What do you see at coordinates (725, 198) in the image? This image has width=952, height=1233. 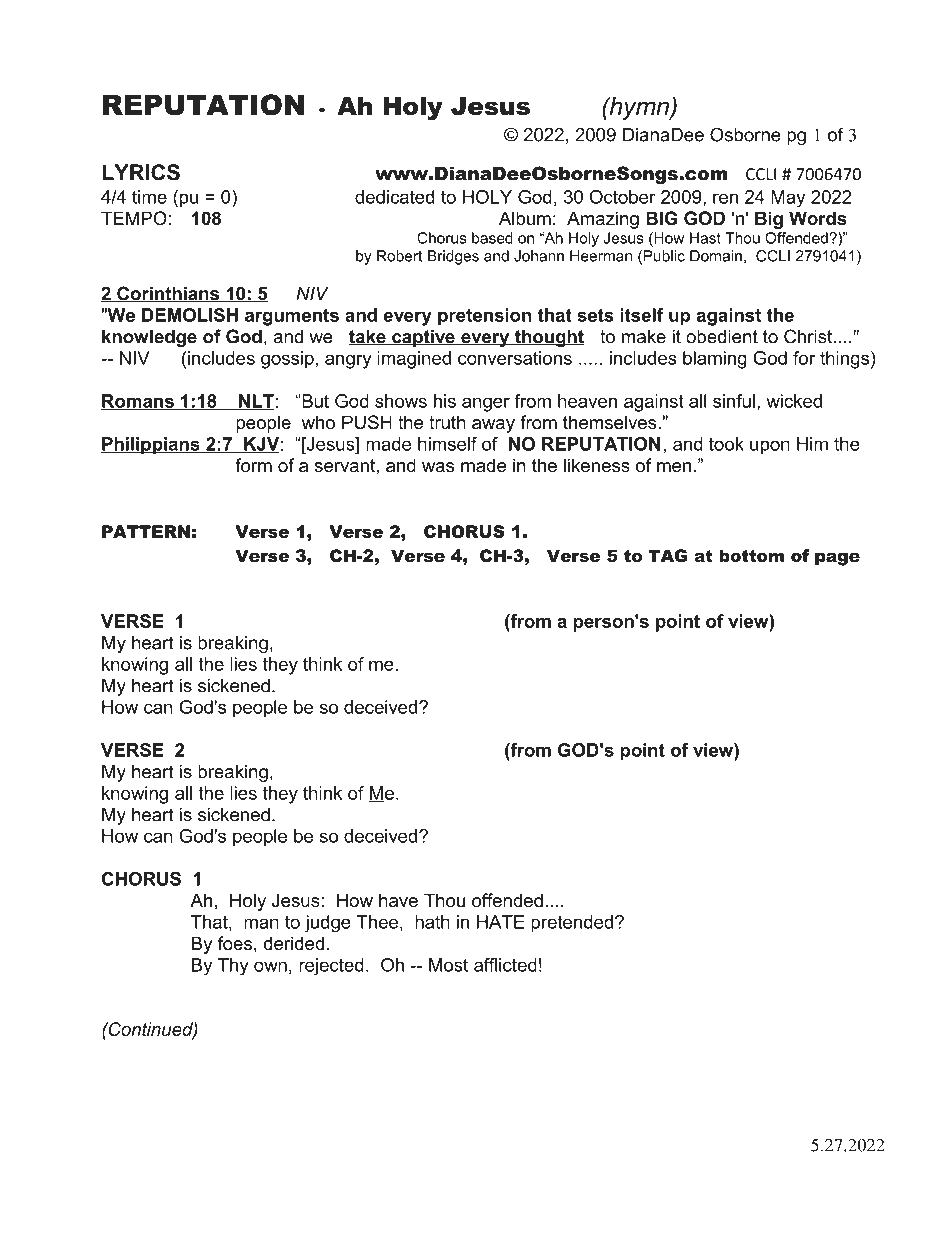 I see `ren` at bounding box center [725, 198].
